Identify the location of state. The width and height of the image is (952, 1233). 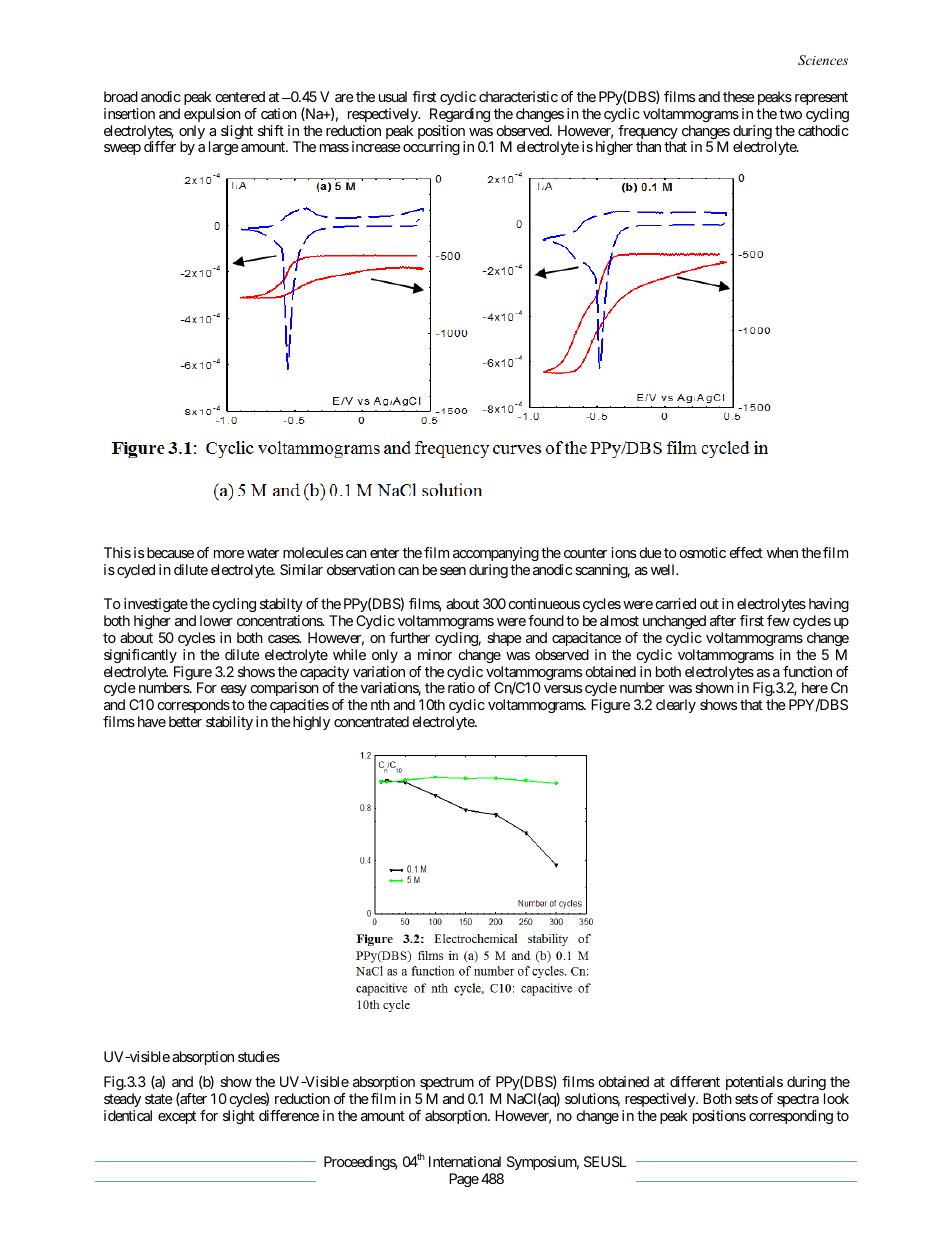
(159, 1099).
